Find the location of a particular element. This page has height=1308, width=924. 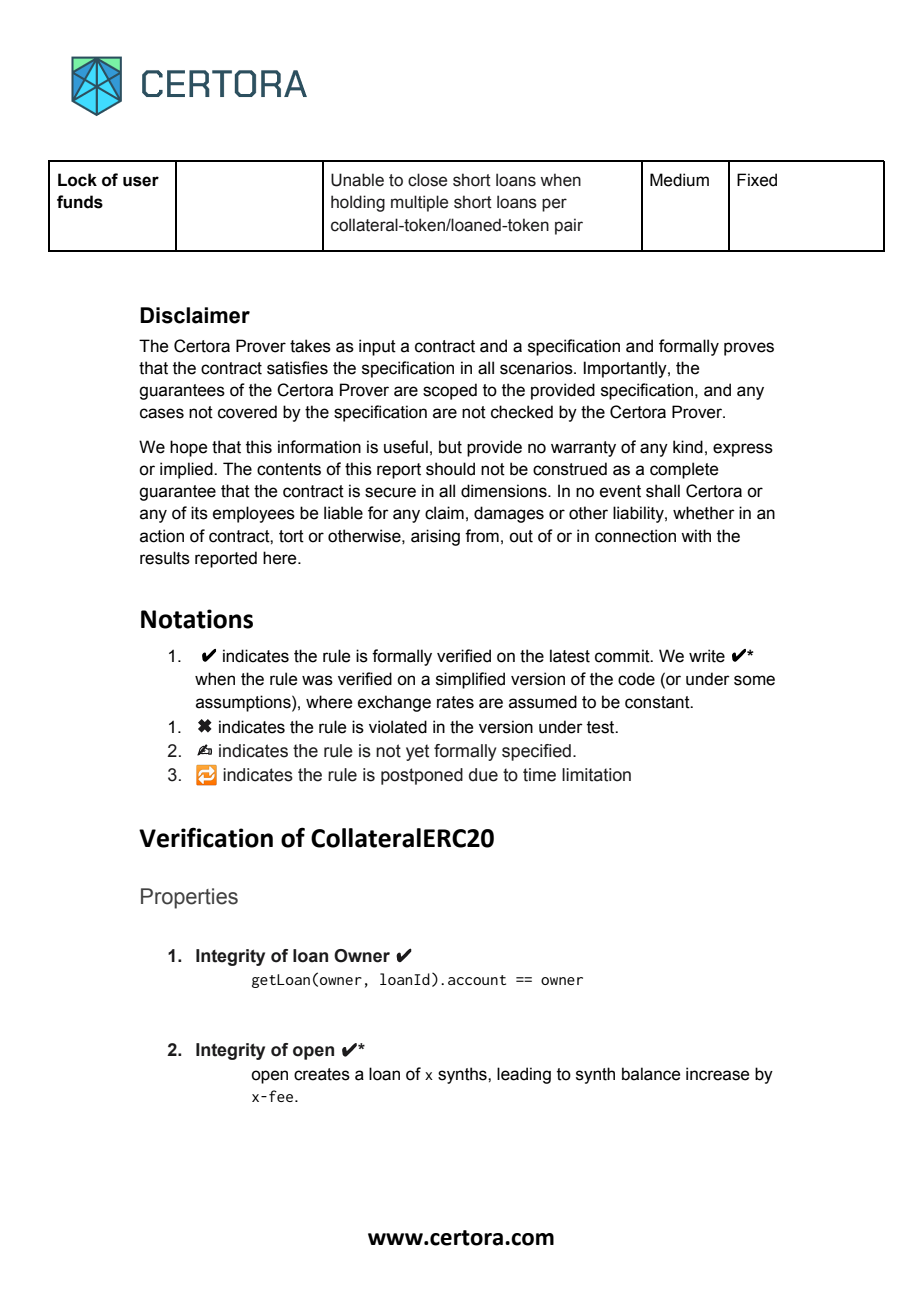

limitation is located at coordinates (596, 775).
